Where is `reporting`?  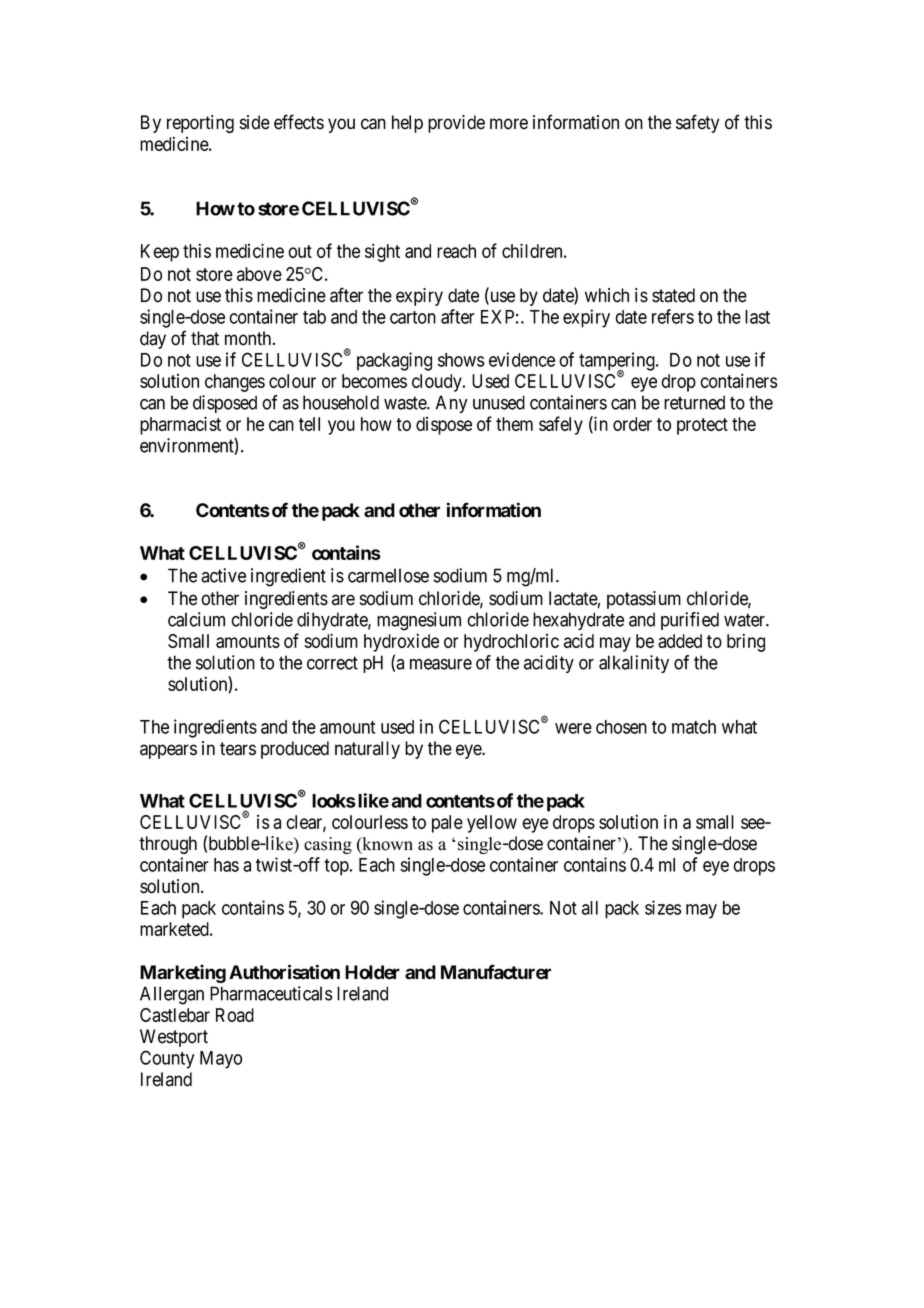
reporting is located at coordinates (200, 124).
